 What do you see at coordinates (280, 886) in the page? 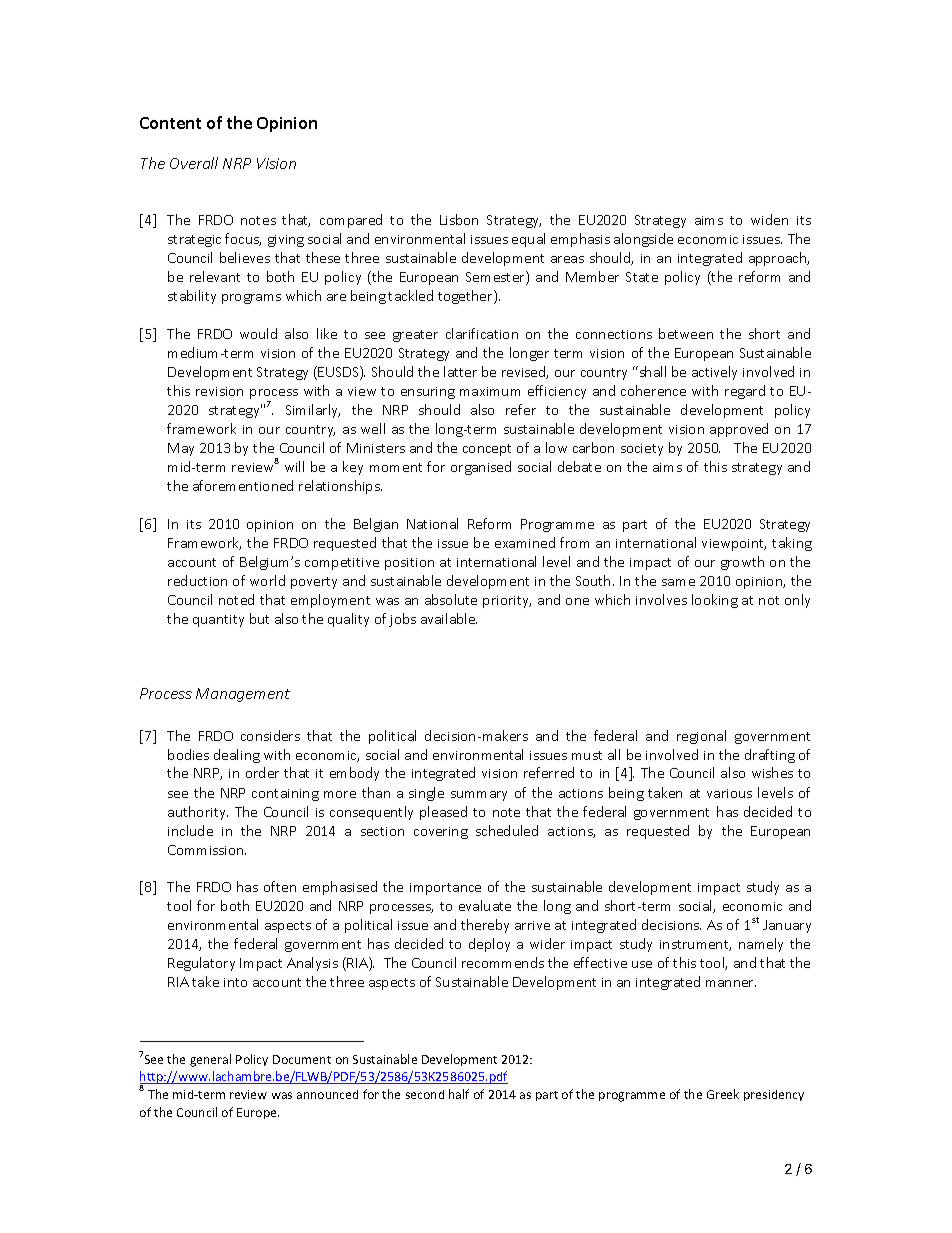
I see `often` at bounding box center [280, 886].
